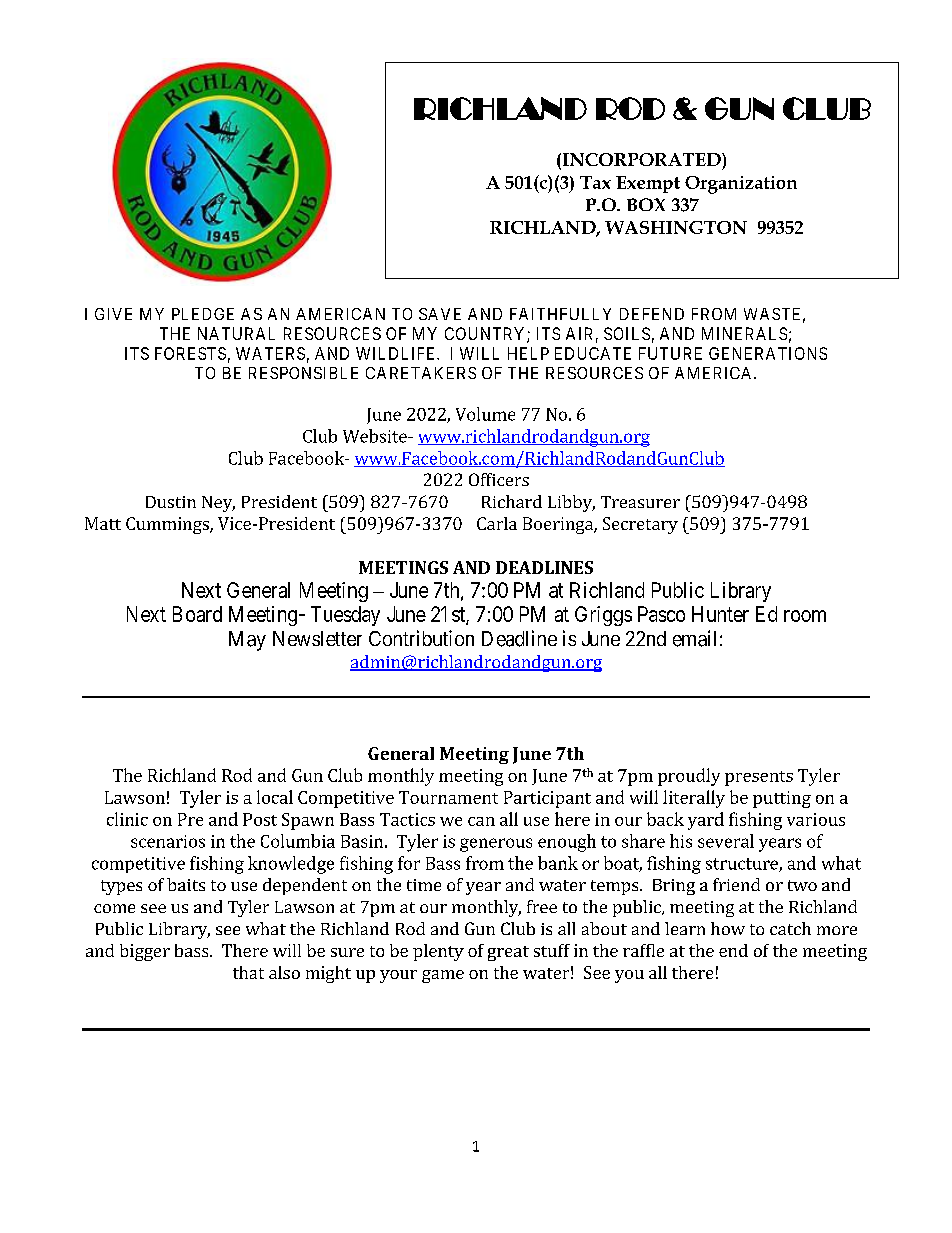 The width and height of the screenshot is (952, 1233). Describe the element at coordinates (145, 952) in the screenshot. I see `bigger` at that location.
